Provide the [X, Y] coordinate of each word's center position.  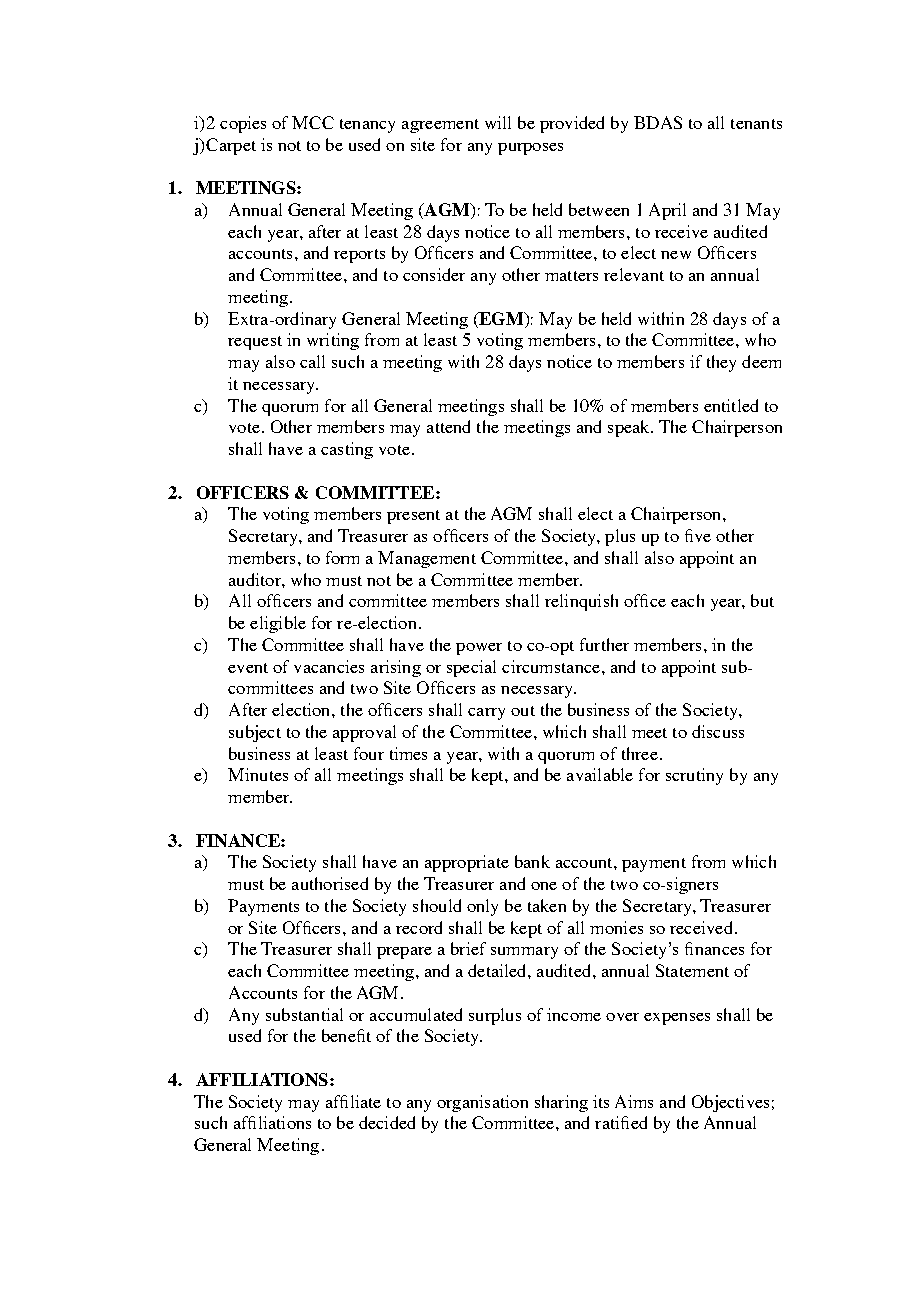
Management [427, 559]
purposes [530, 149]
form [342, 557]
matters [571, 276]
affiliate [353, 1101]
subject [255, 733]
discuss [718, 731]
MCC [313, 122]
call [312, 361]
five [698, 535]
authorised [330, 883]
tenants [756, 124]
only [482, 907]
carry [486, 714]
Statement [692, 970]
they [721, 363]
